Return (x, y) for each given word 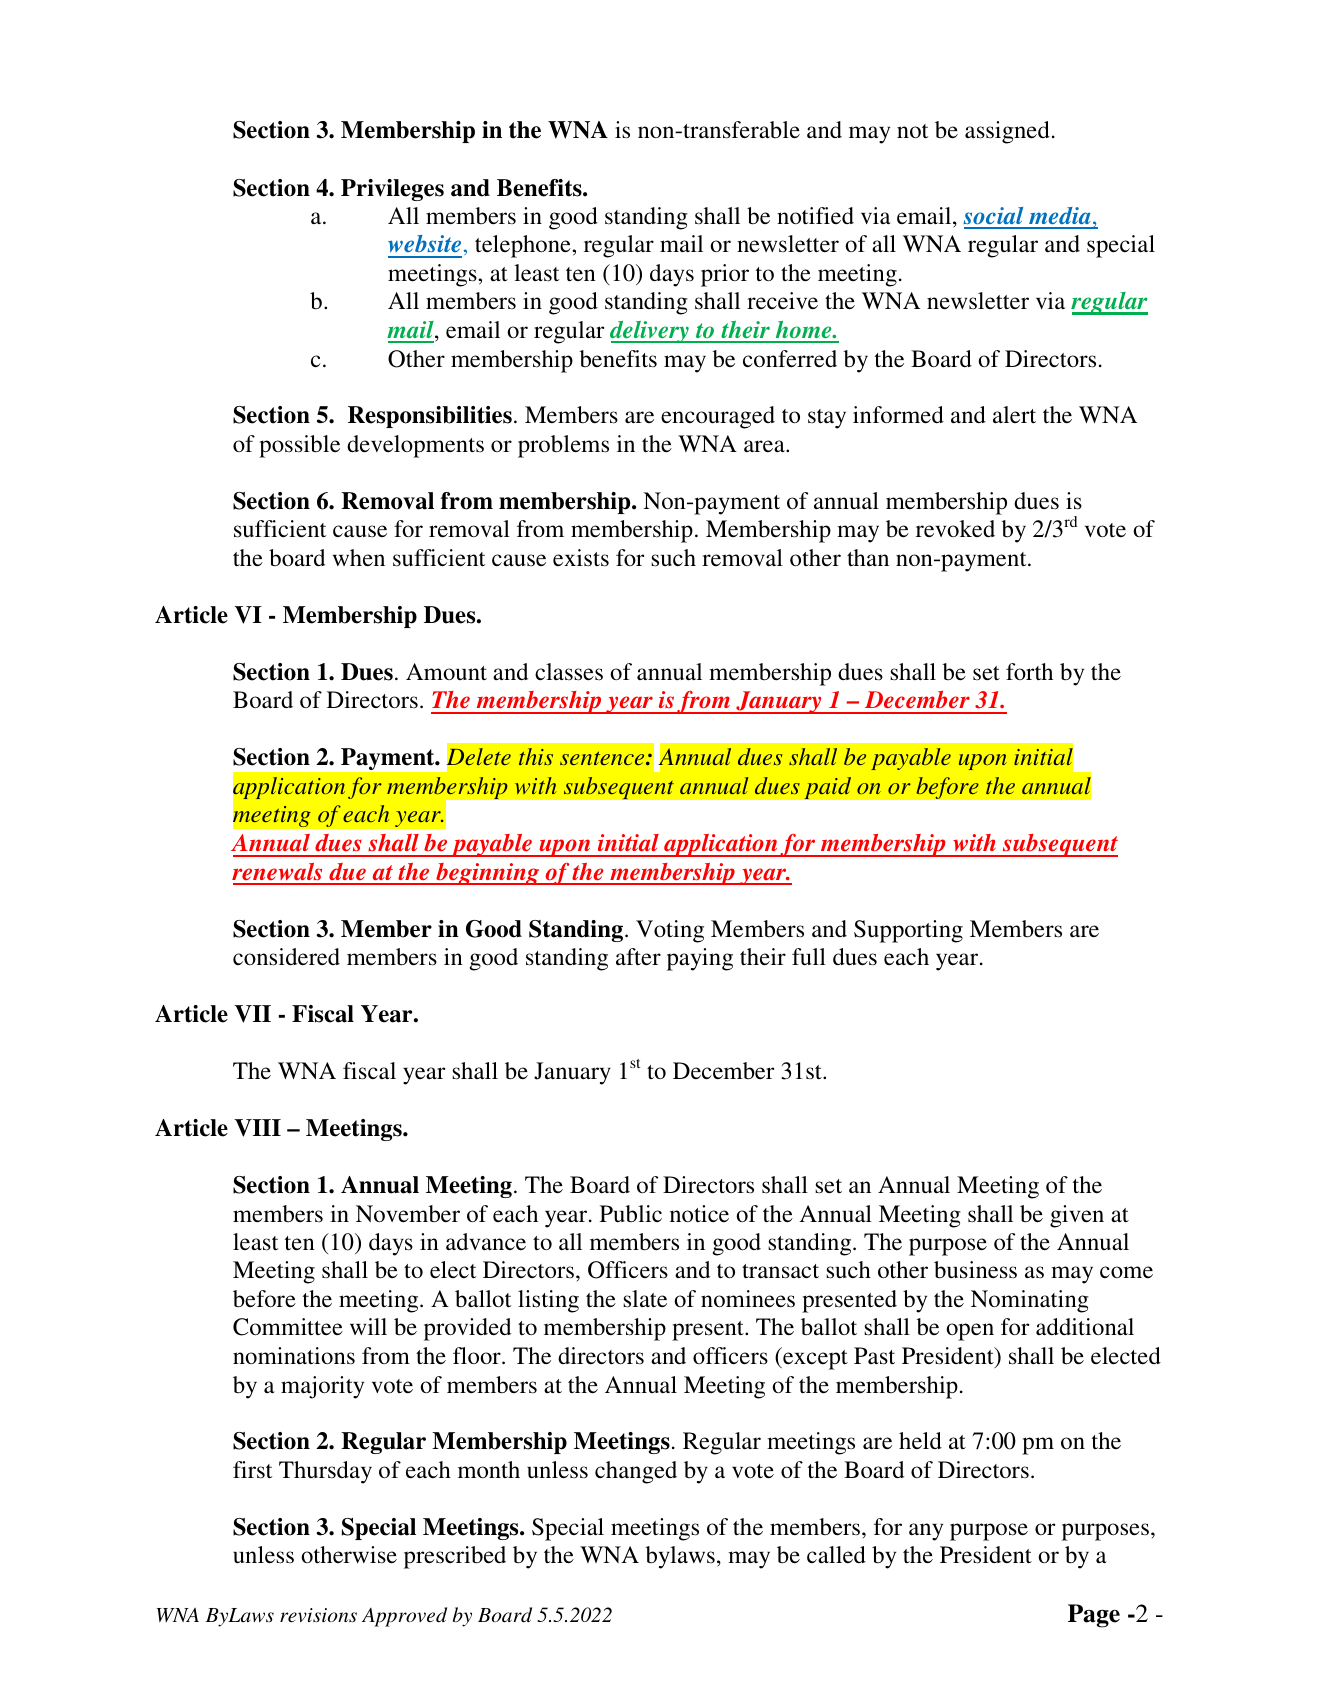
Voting (670, 931)
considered (286, 957)
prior (725, 275)
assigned (1007, 132)
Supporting (908, 931)
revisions (318, 1615)
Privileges (392, 190)
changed (636, 1472)
